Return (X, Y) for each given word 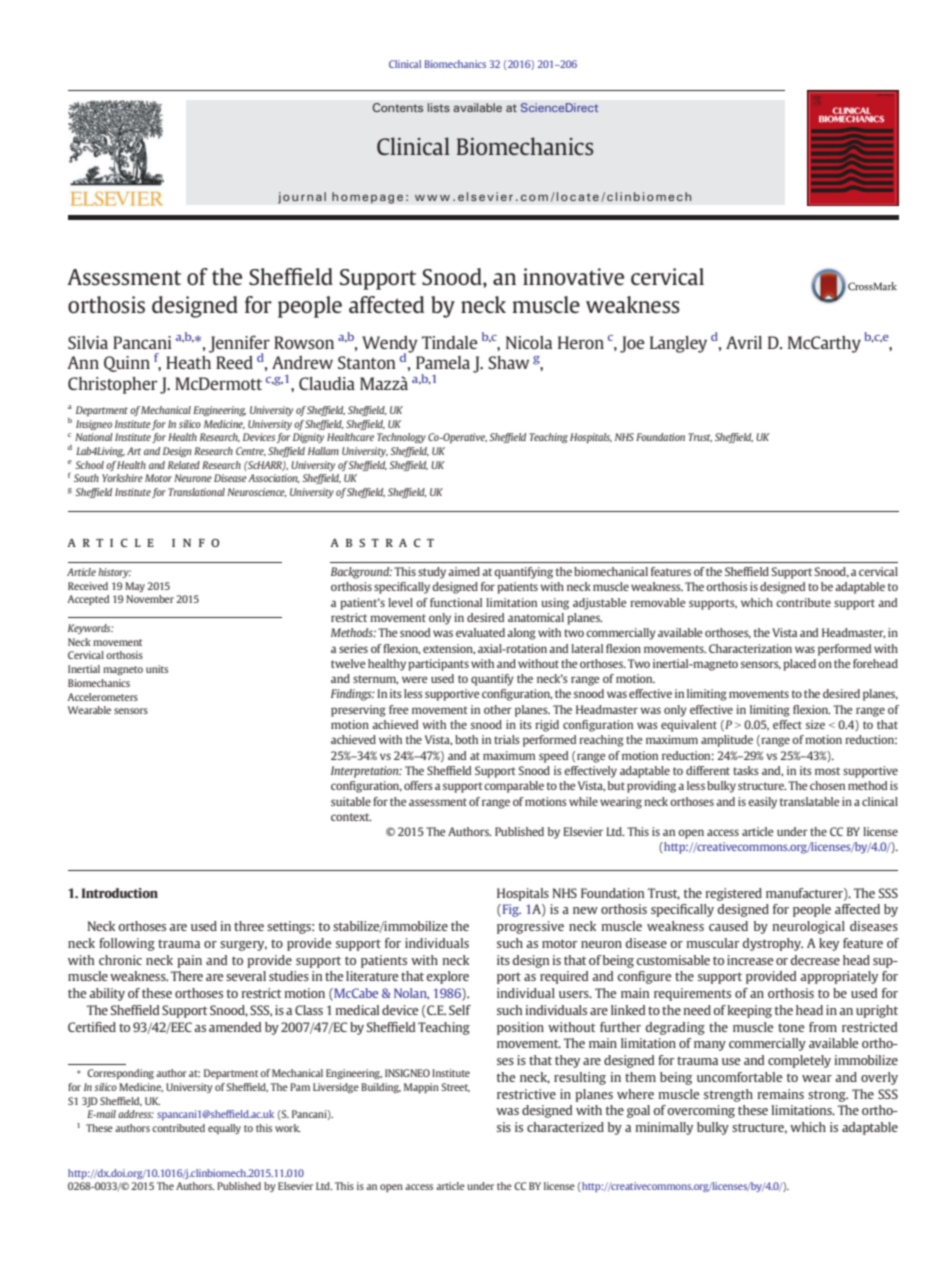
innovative (573, 276)
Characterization (750, 648)
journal (302, 198)
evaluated (480, 632)
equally (224, 1129)
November (150, 599)
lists (439, 107)
